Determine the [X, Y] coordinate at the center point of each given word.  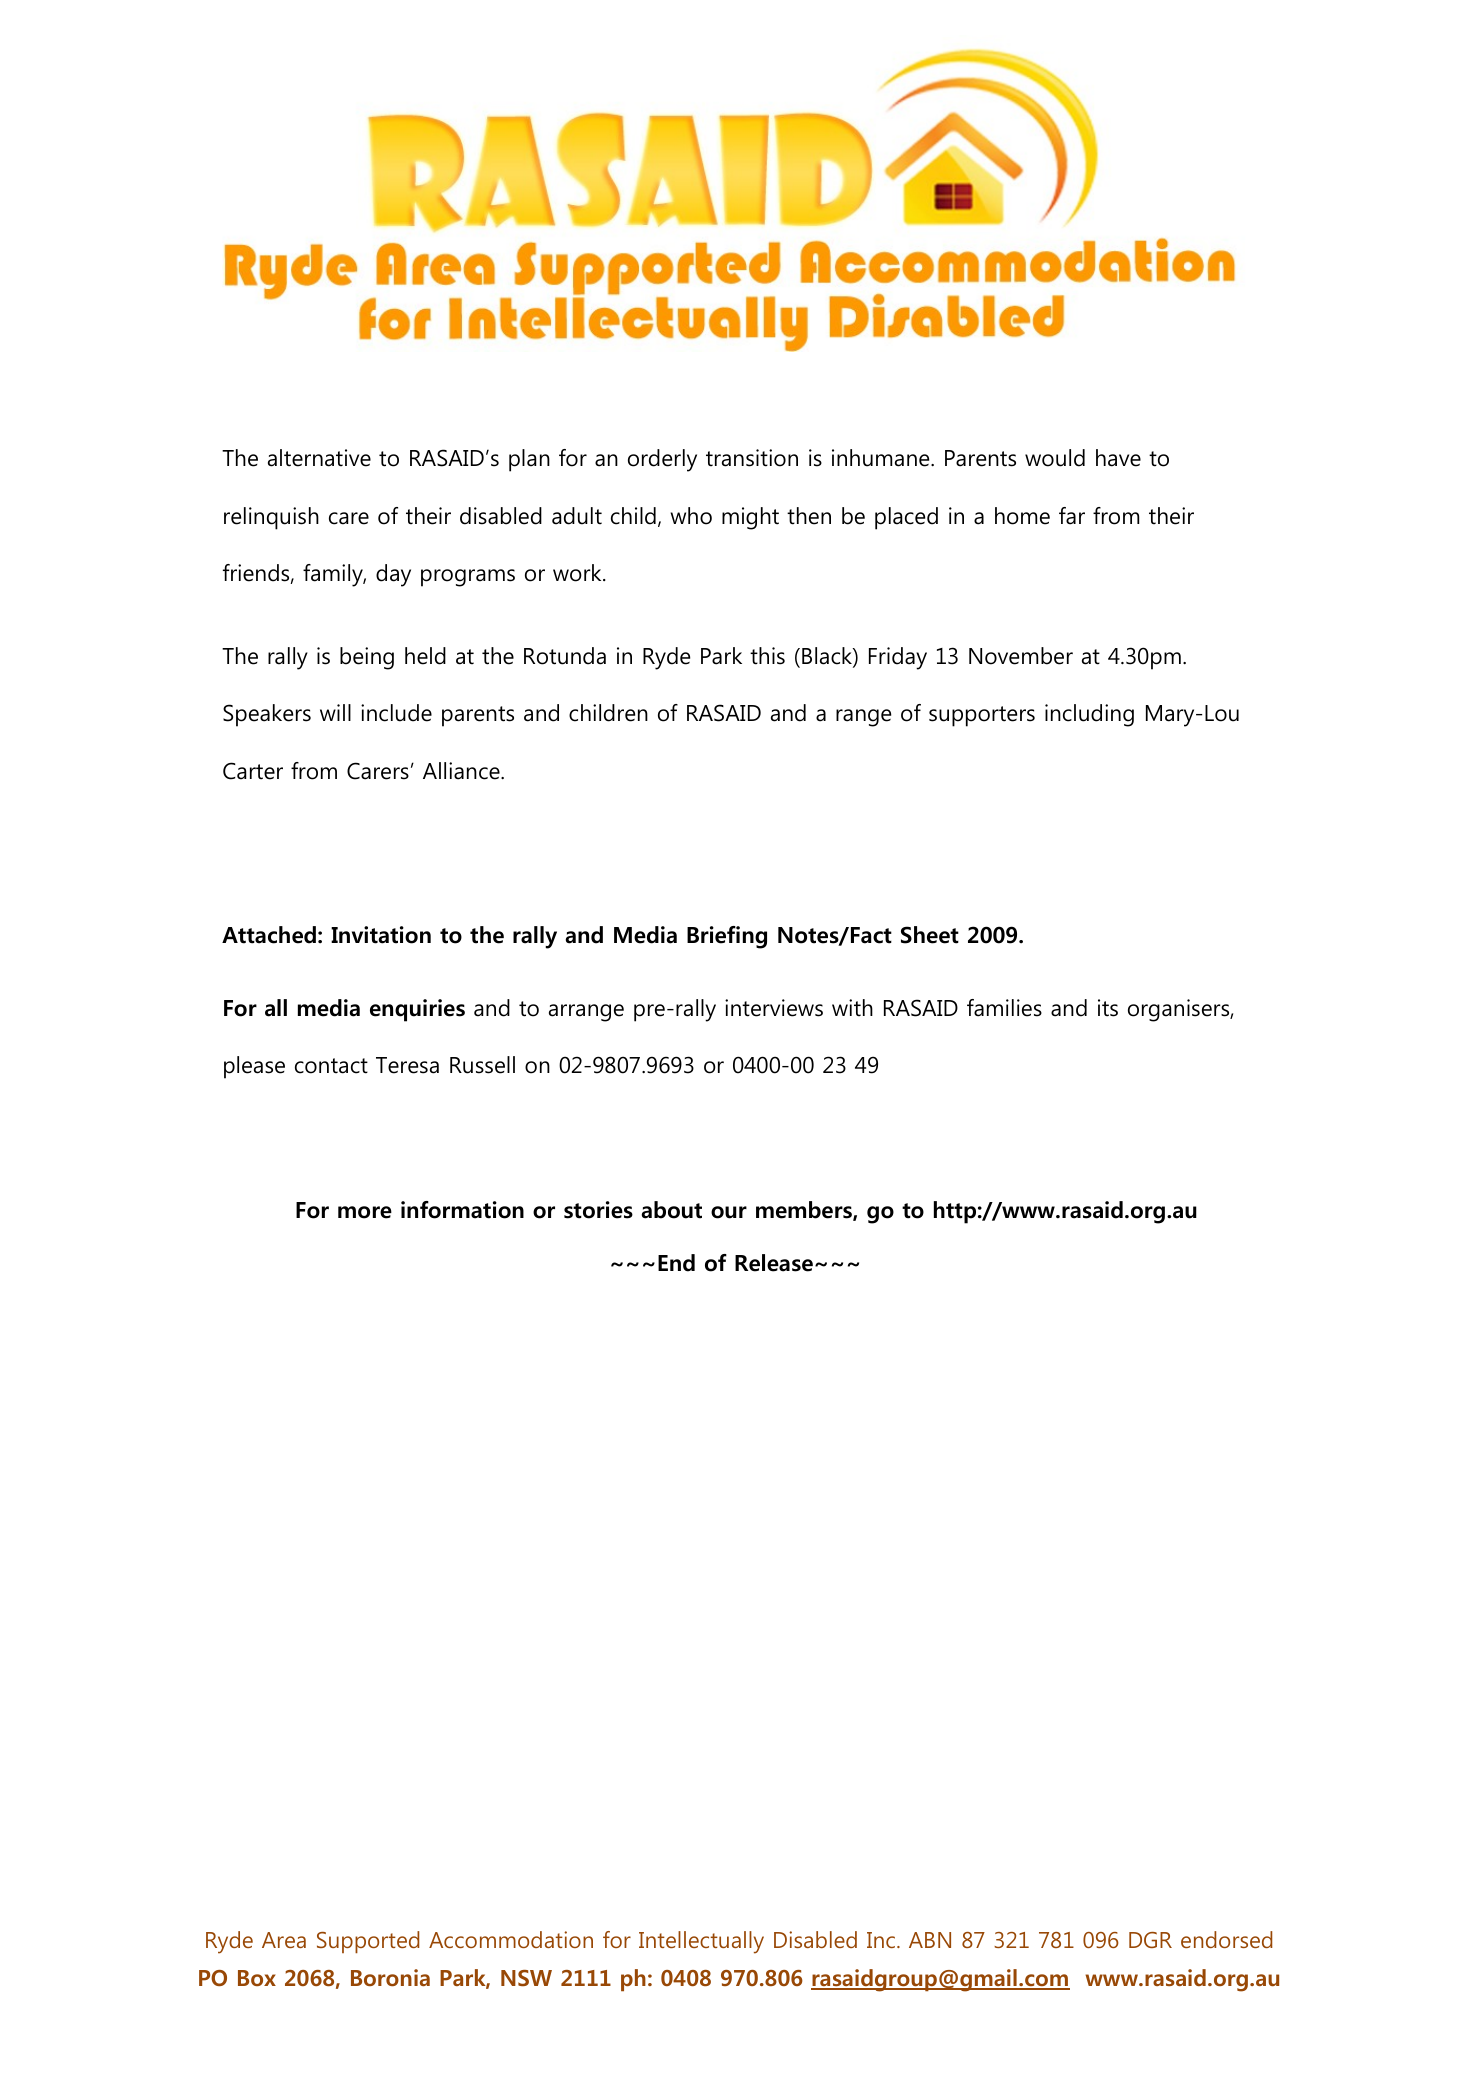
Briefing [727, 937]
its [1108, 1008]
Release [774, 1263]
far [1072, 516]
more [365, 1212]
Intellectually [701, 1942]
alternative [319, 458]
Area [284, 1940]
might [750, 518]
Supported [368, 1942]
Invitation [381, 935]
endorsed [1226, 1939]
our [729, 1212]
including [1089, 715]
